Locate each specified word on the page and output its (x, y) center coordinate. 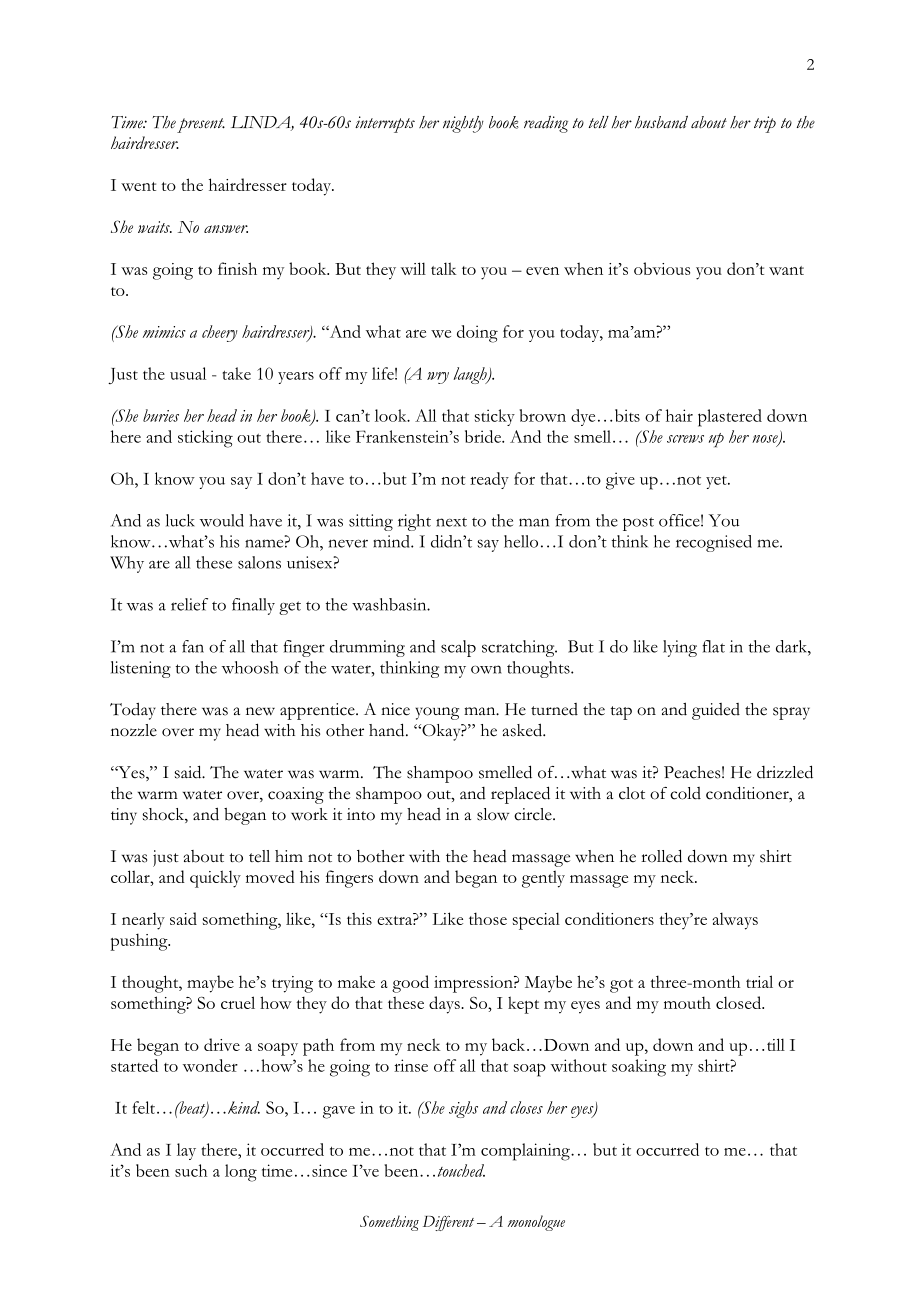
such (191, 1170)
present (201, 125)
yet (717, 482)
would (222, 520)
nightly (463, 124)
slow (493, 814)
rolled (661, 856)
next (451, 522)
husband (661, 122)
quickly (215, 879)
